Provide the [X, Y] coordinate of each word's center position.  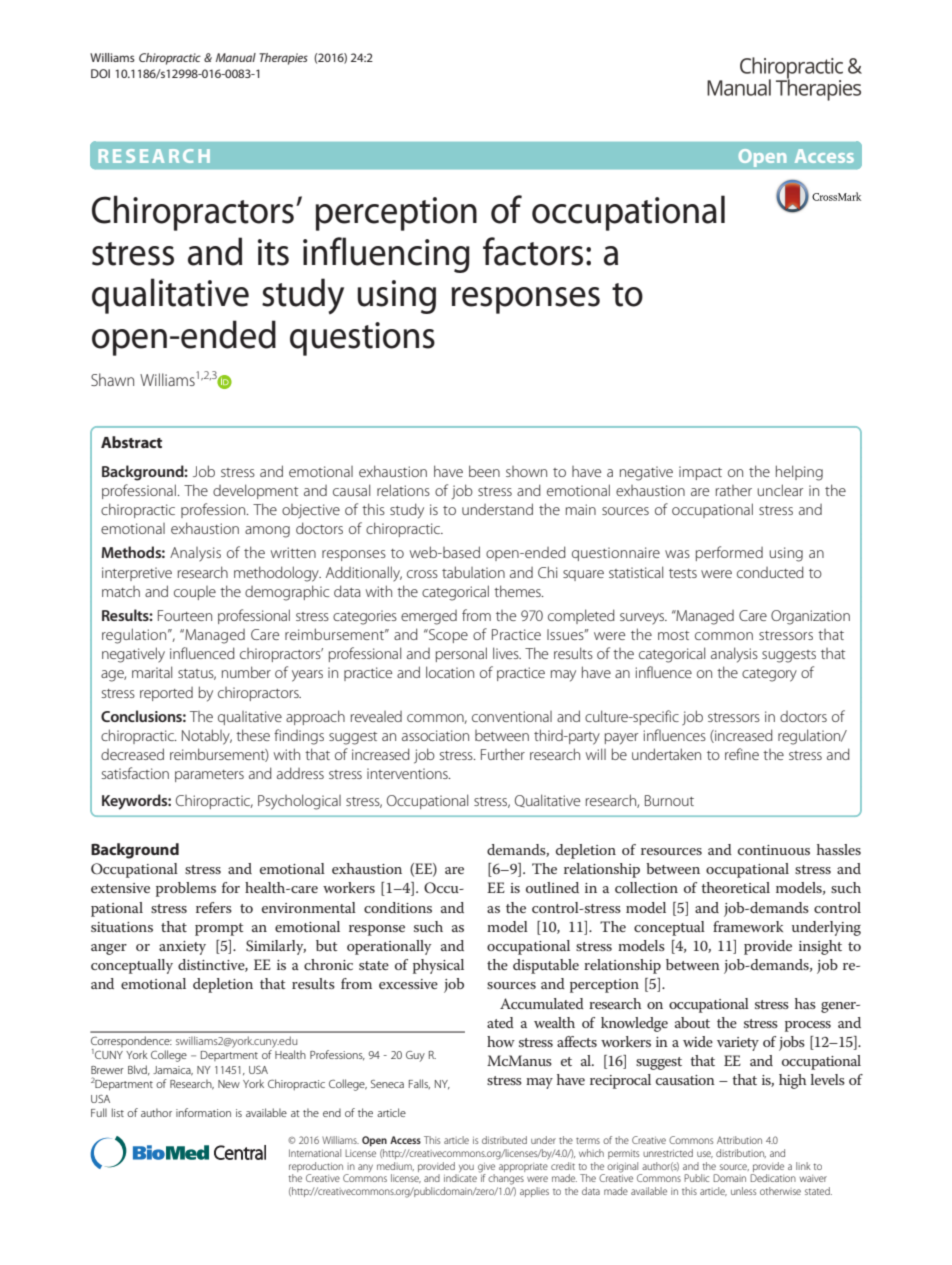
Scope [447, 636]
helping [799, 473]
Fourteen [185, 615]
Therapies [283, 59]
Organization [810, 617]
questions [362, 339]
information [203, 1112]
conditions [398, 907]
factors [533, 251]
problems [186, 889]
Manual [236, 57]
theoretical [735, 887]
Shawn [112, 379]
